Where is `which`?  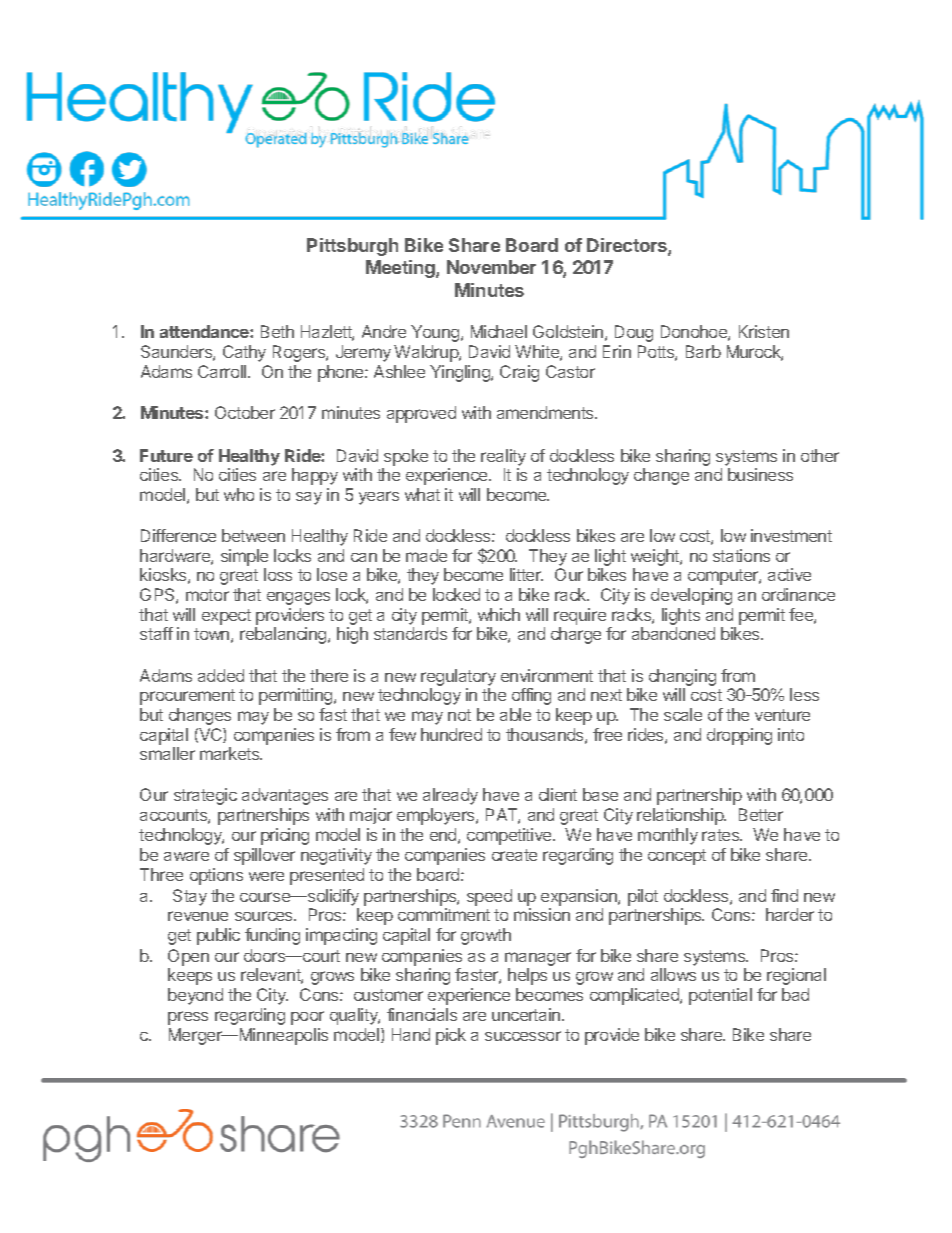 which is located at coordinates (499, 614).
